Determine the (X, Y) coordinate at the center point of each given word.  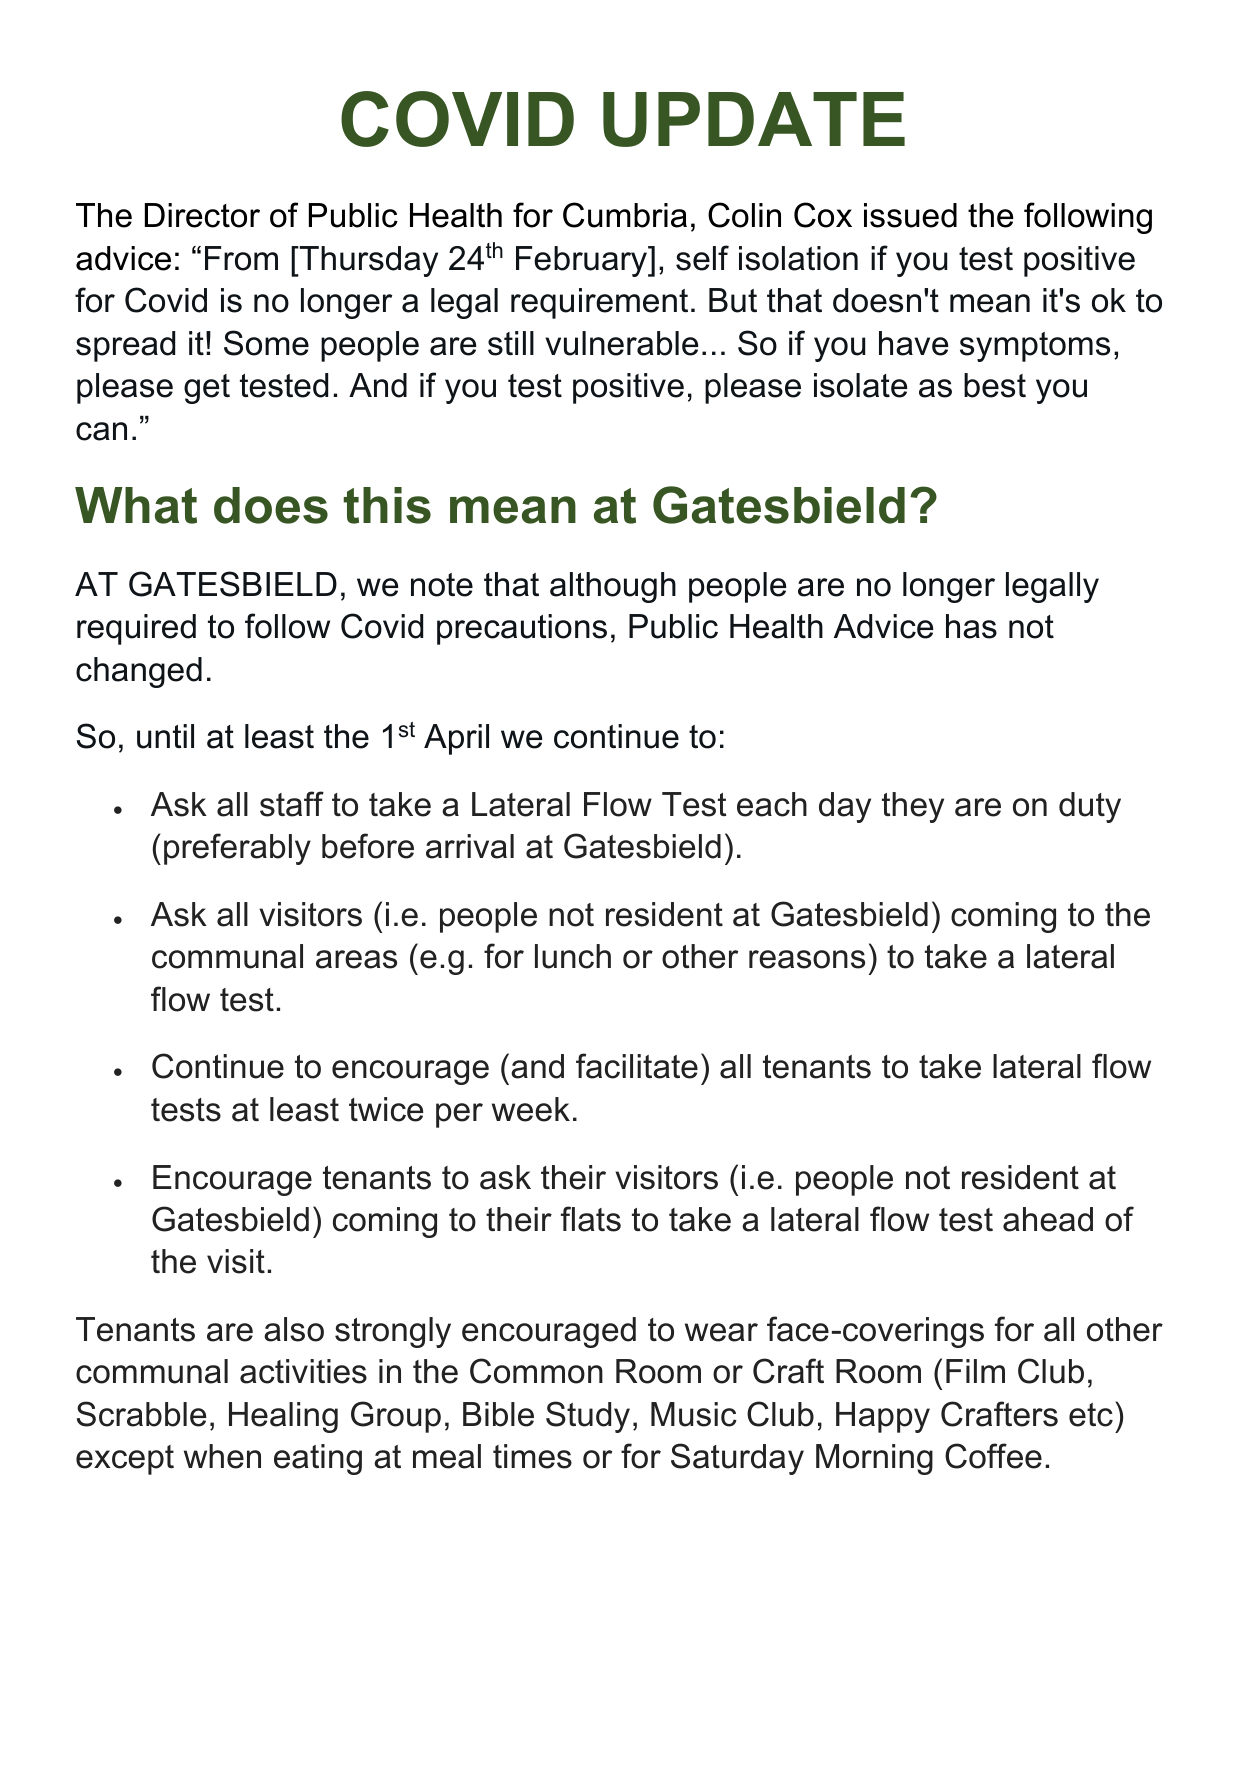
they (913, 807)
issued (910, 215)
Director (202, 215)
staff (292, 804)
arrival (470, 846)
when (222, 1456)
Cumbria (625, 215)
